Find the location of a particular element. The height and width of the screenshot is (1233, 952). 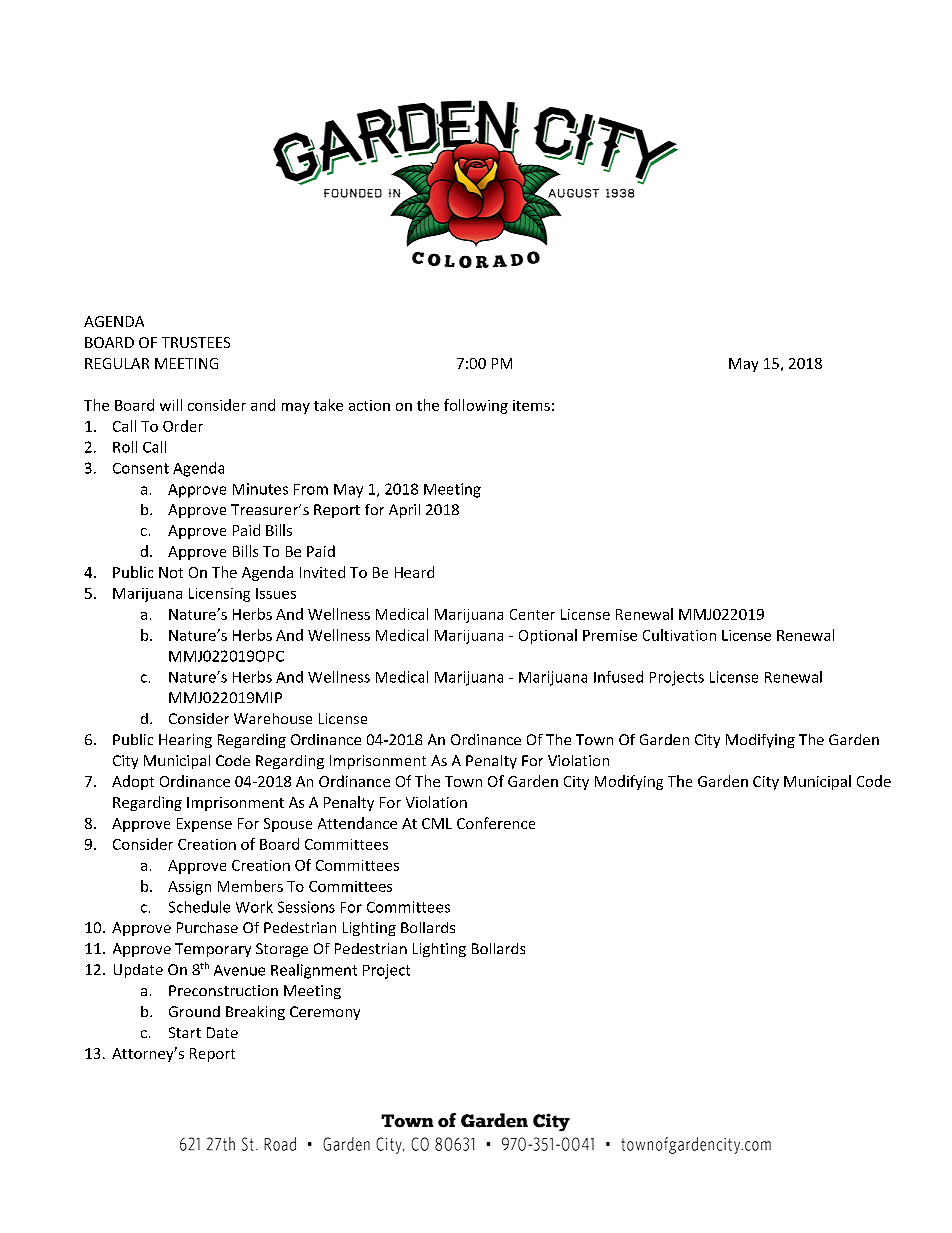

TRUSTEES is located at coordinates (196, 342).
